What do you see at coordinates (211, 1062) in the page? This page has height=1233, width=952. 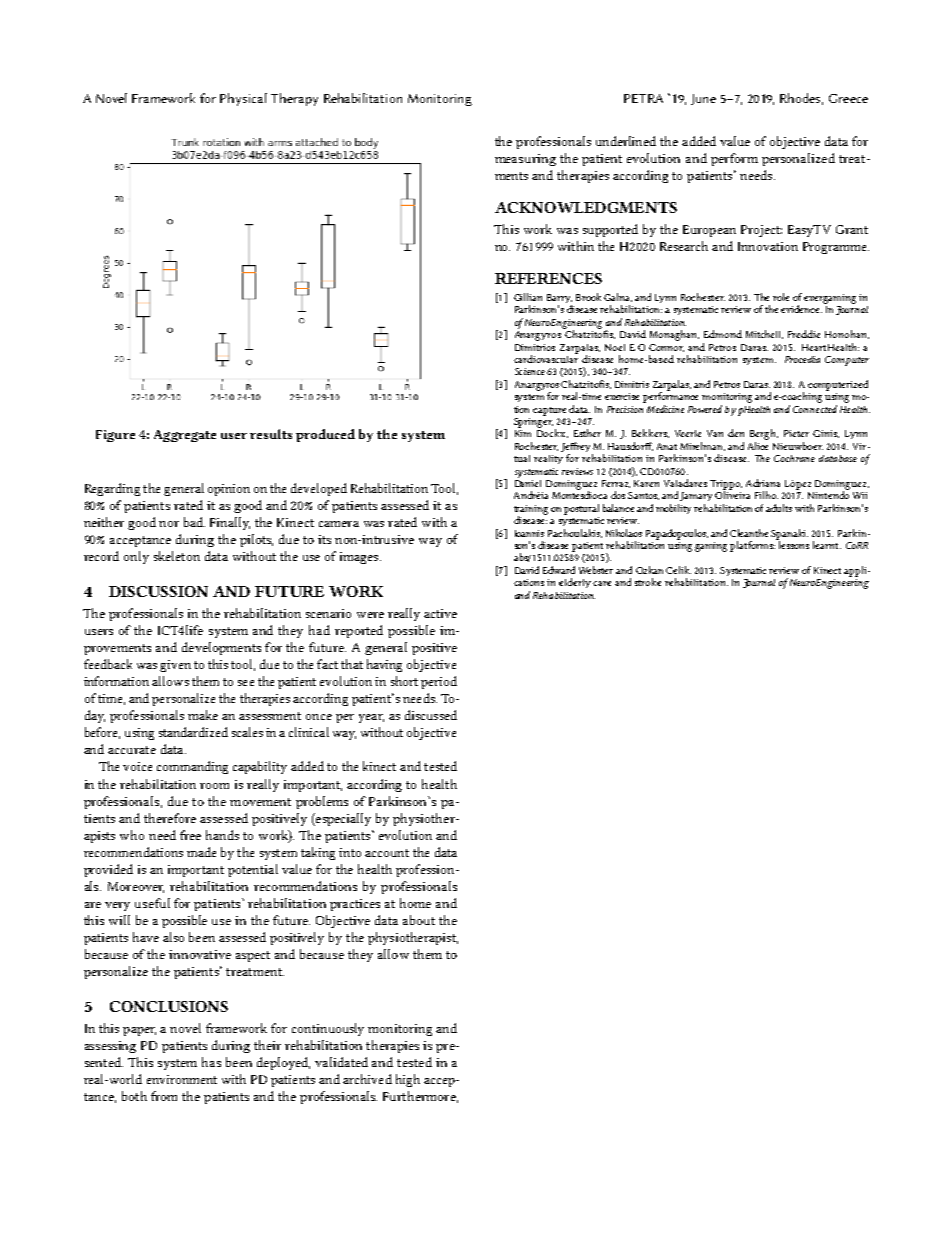 I see `has` at bounding box center [211, 1062].
